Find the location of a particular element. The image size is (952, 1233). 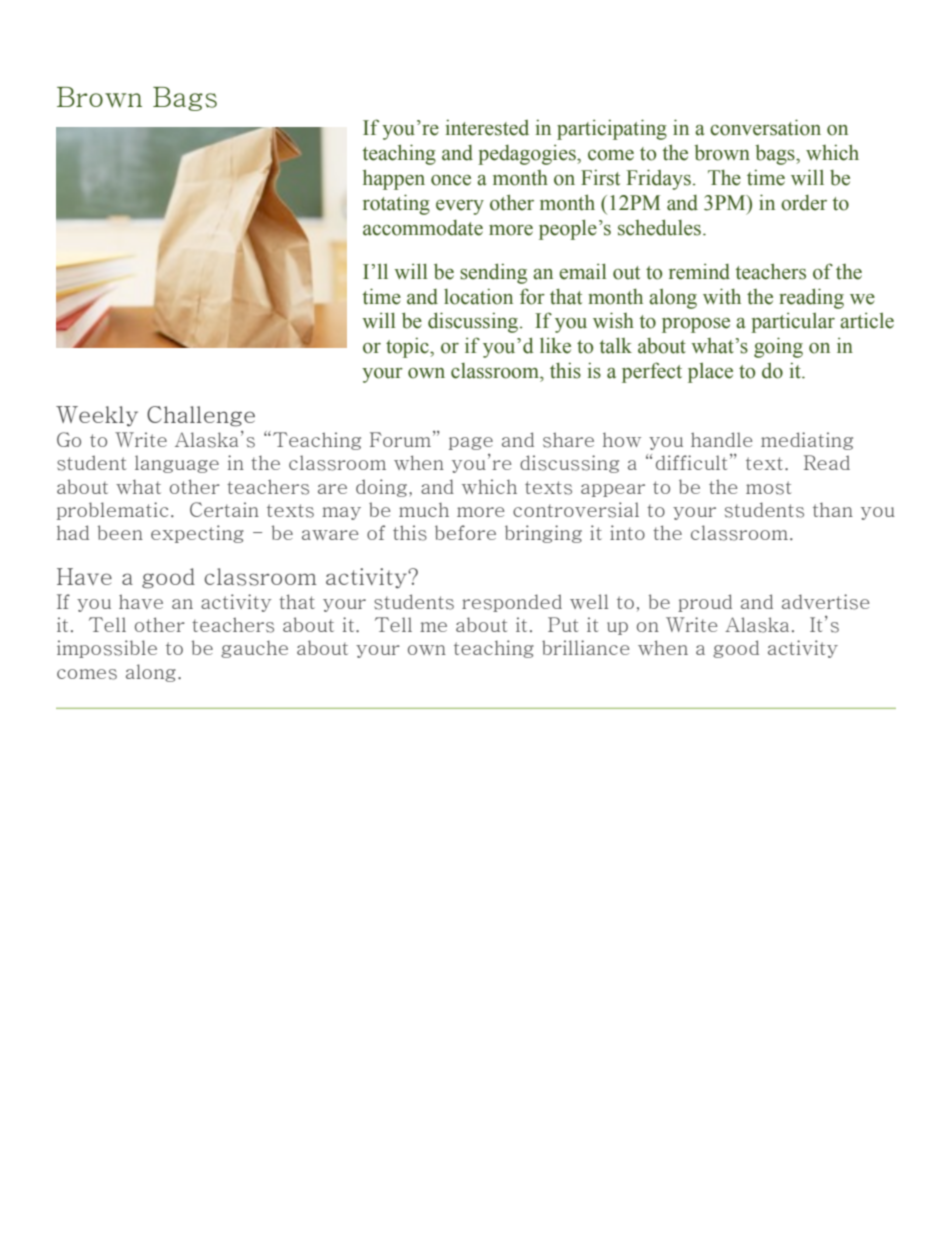

interested is located at coordinates (487, 127).
